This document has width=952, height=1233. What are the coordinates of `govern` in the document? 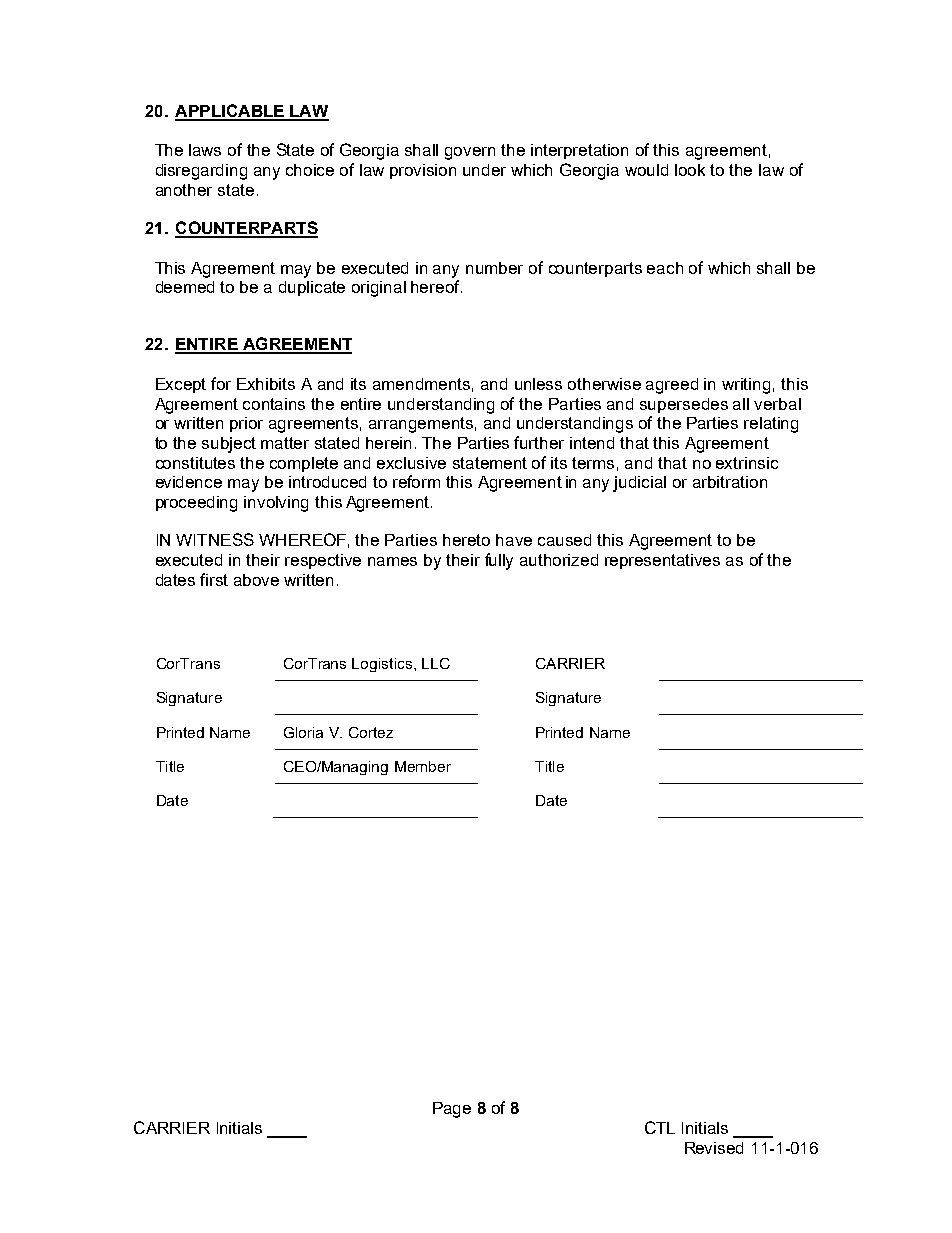 It's located at (470, 153).
